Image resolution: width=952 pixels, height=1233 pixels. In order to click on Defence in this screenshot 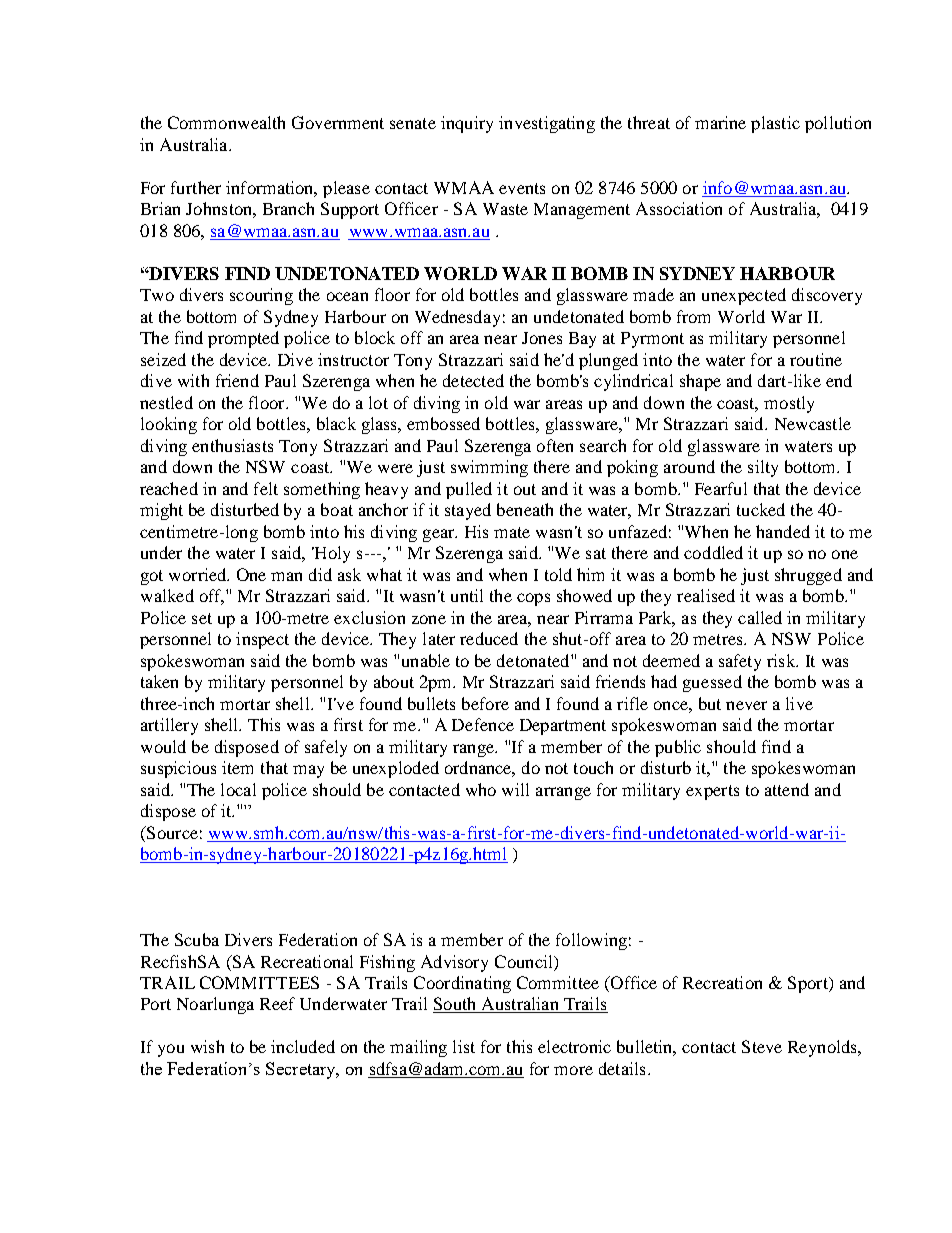, I will do `click(483, 724)`.
